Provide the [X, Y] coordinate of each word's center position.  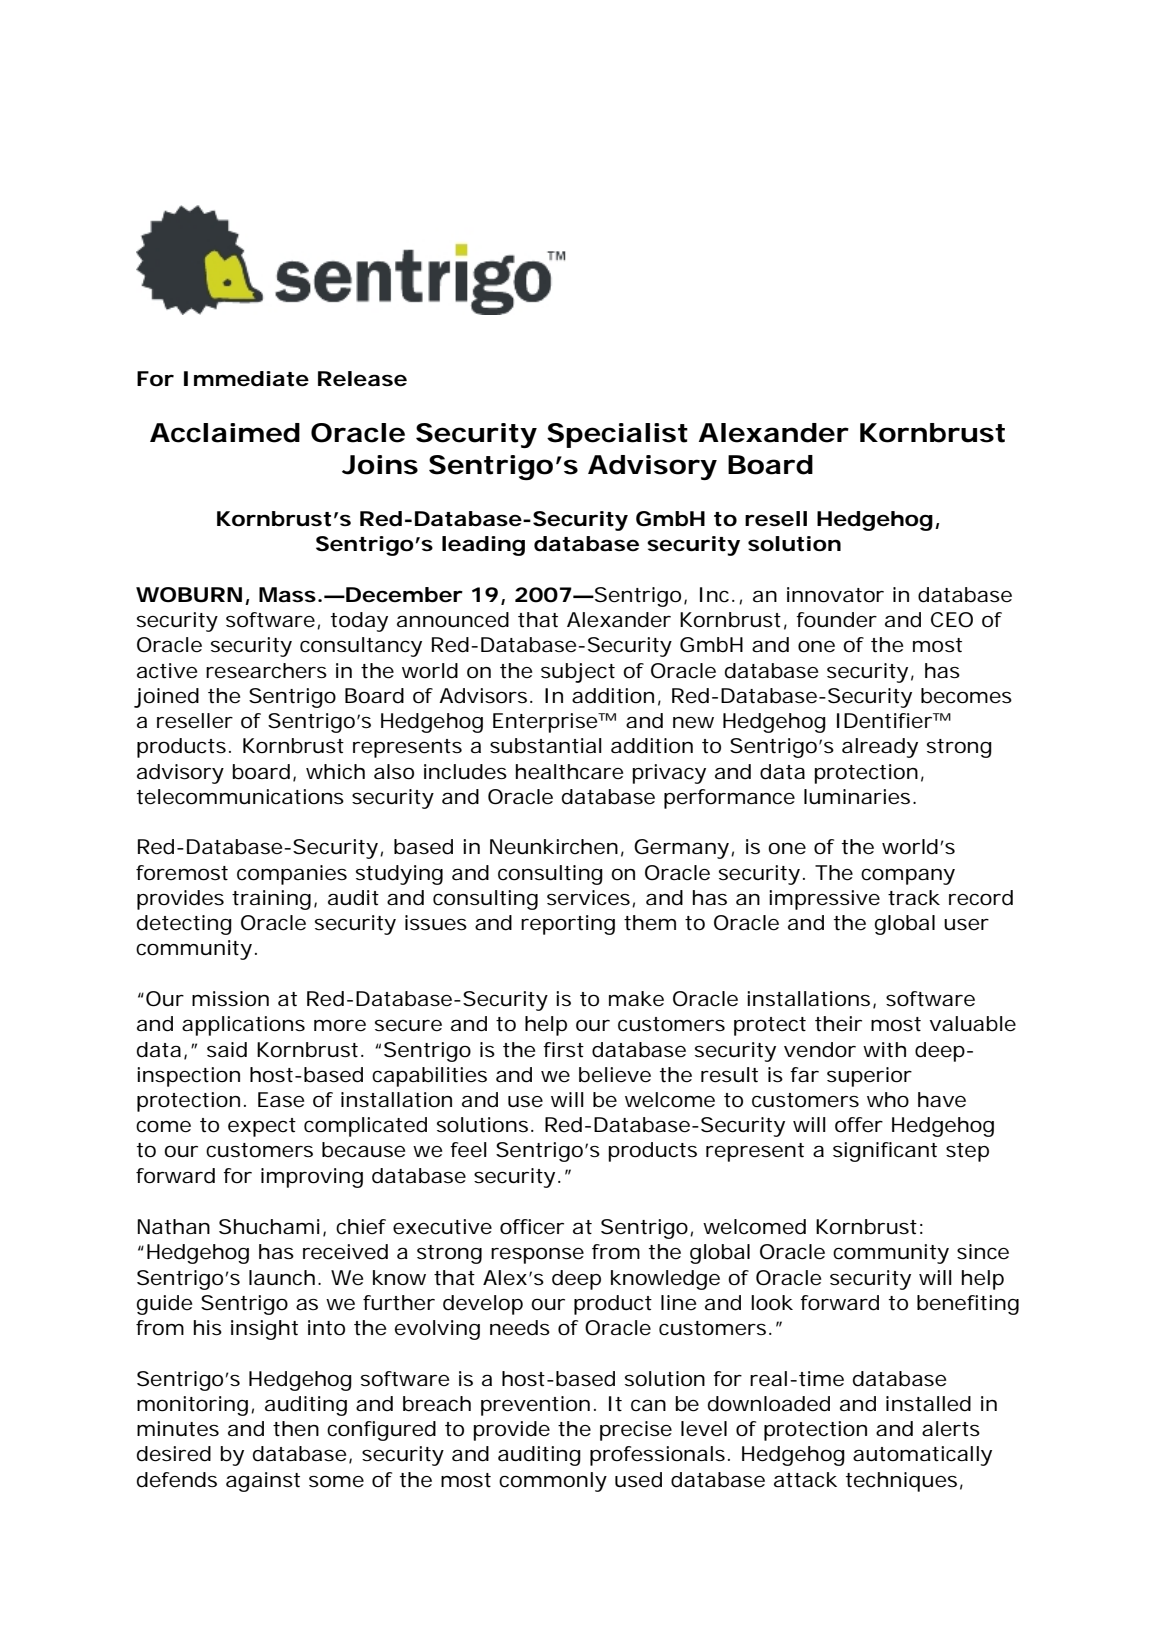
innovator [835, 595]
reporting [568, 925]
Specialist [617, 435]
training [271, 900]
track [914, 898]
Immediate [246, 379]
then [296, 1429]
